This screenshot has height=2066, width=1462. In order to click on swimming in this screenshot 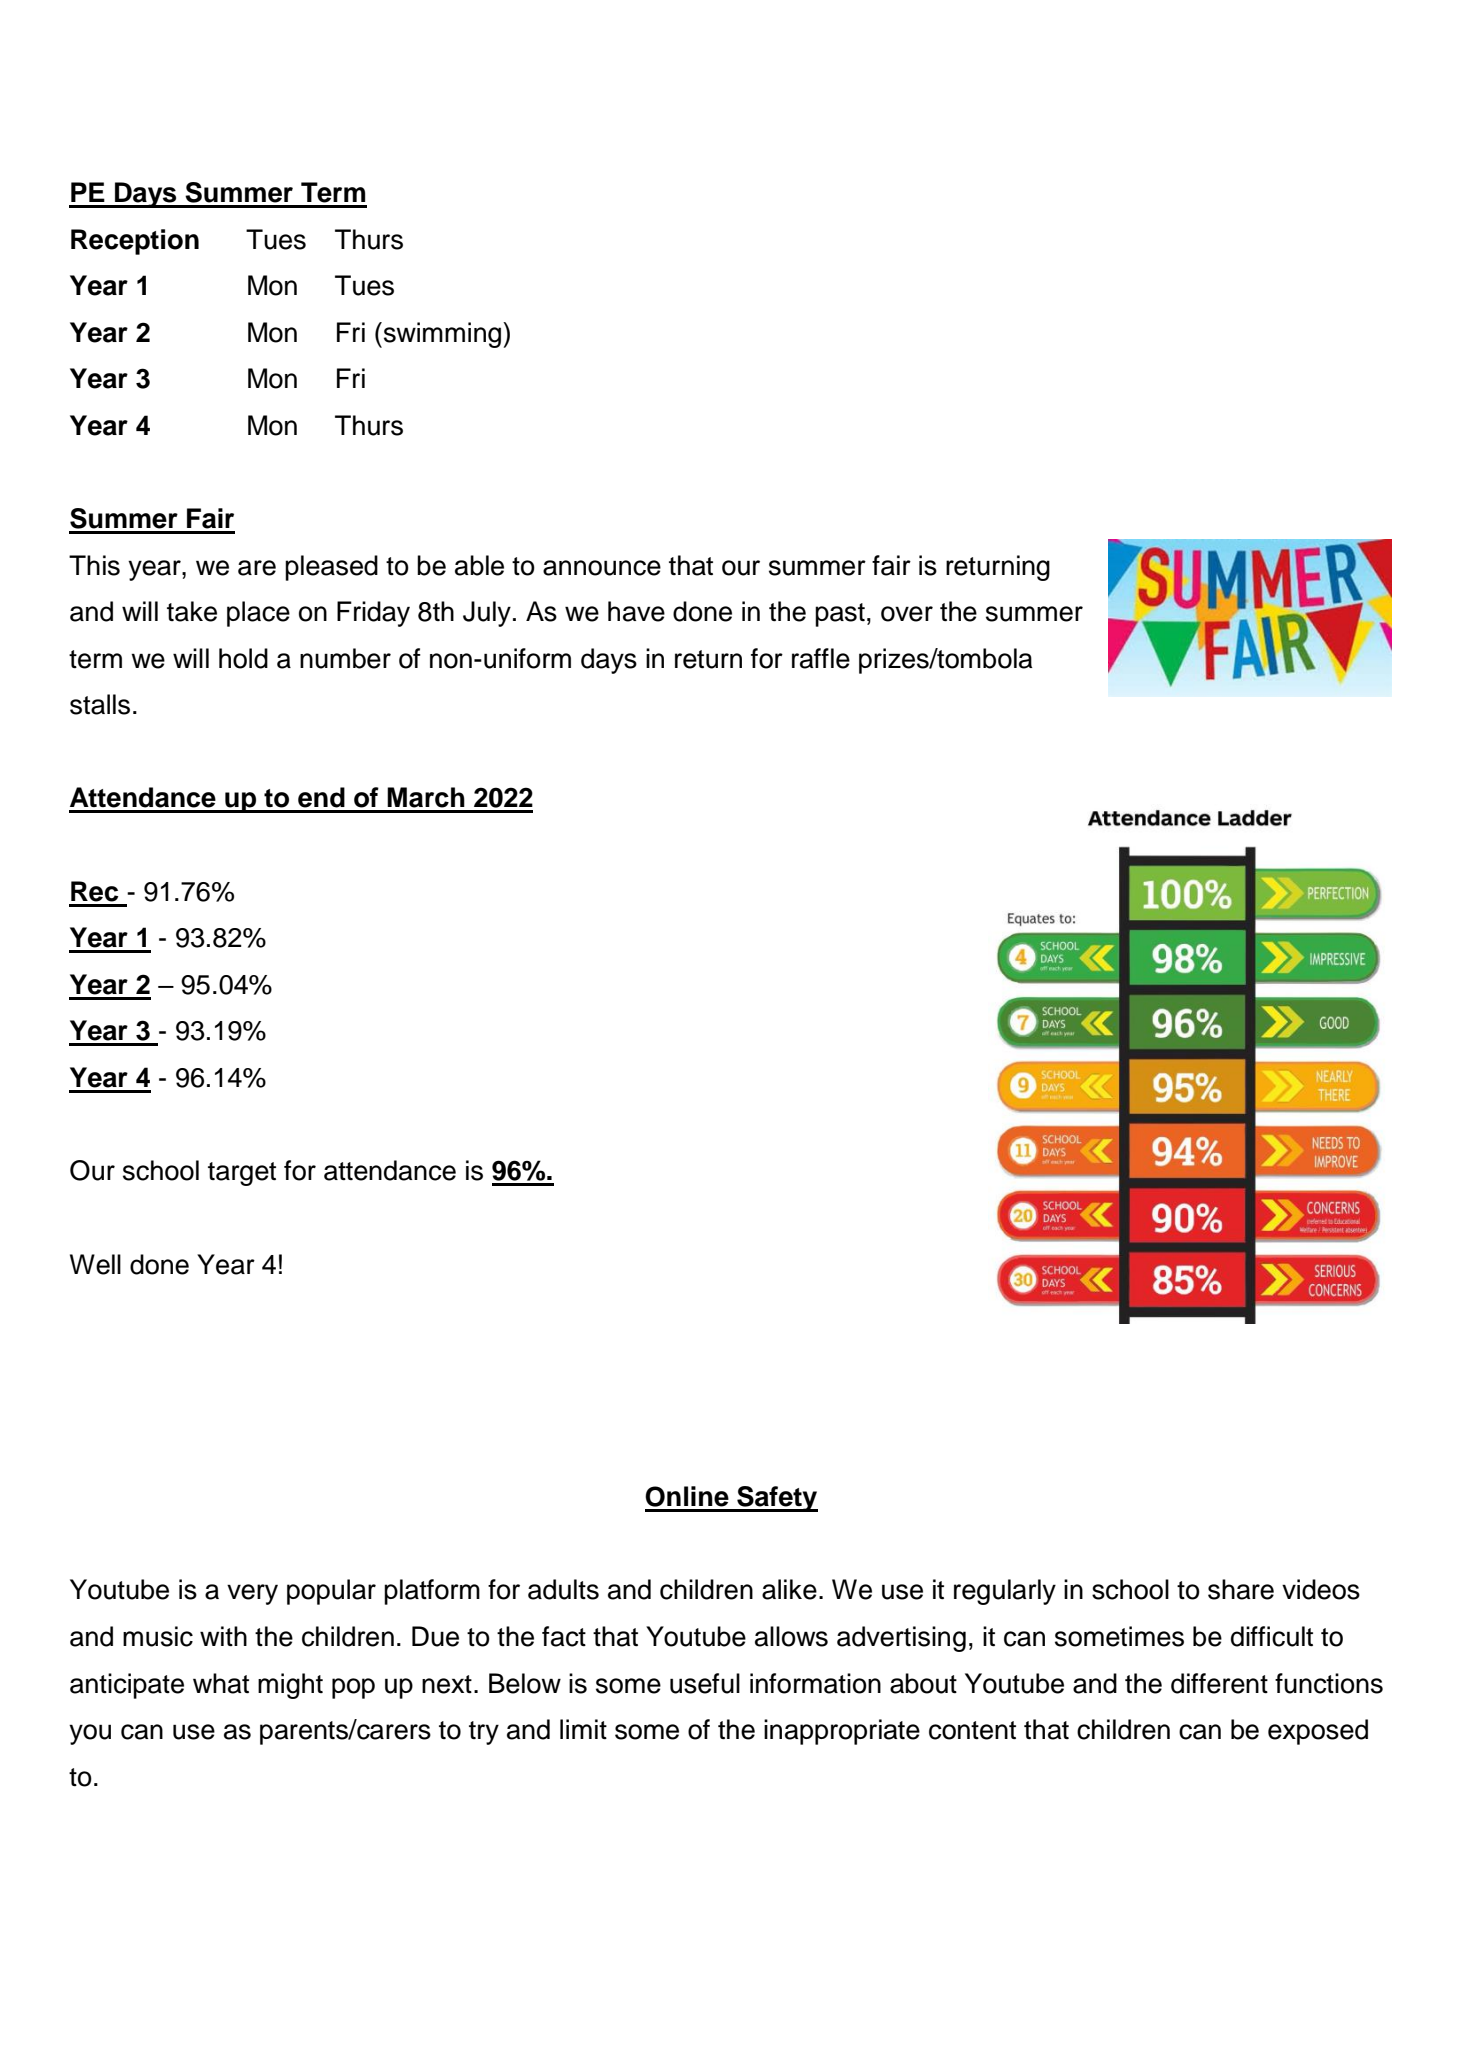, I will do `click(442, 335)`.
